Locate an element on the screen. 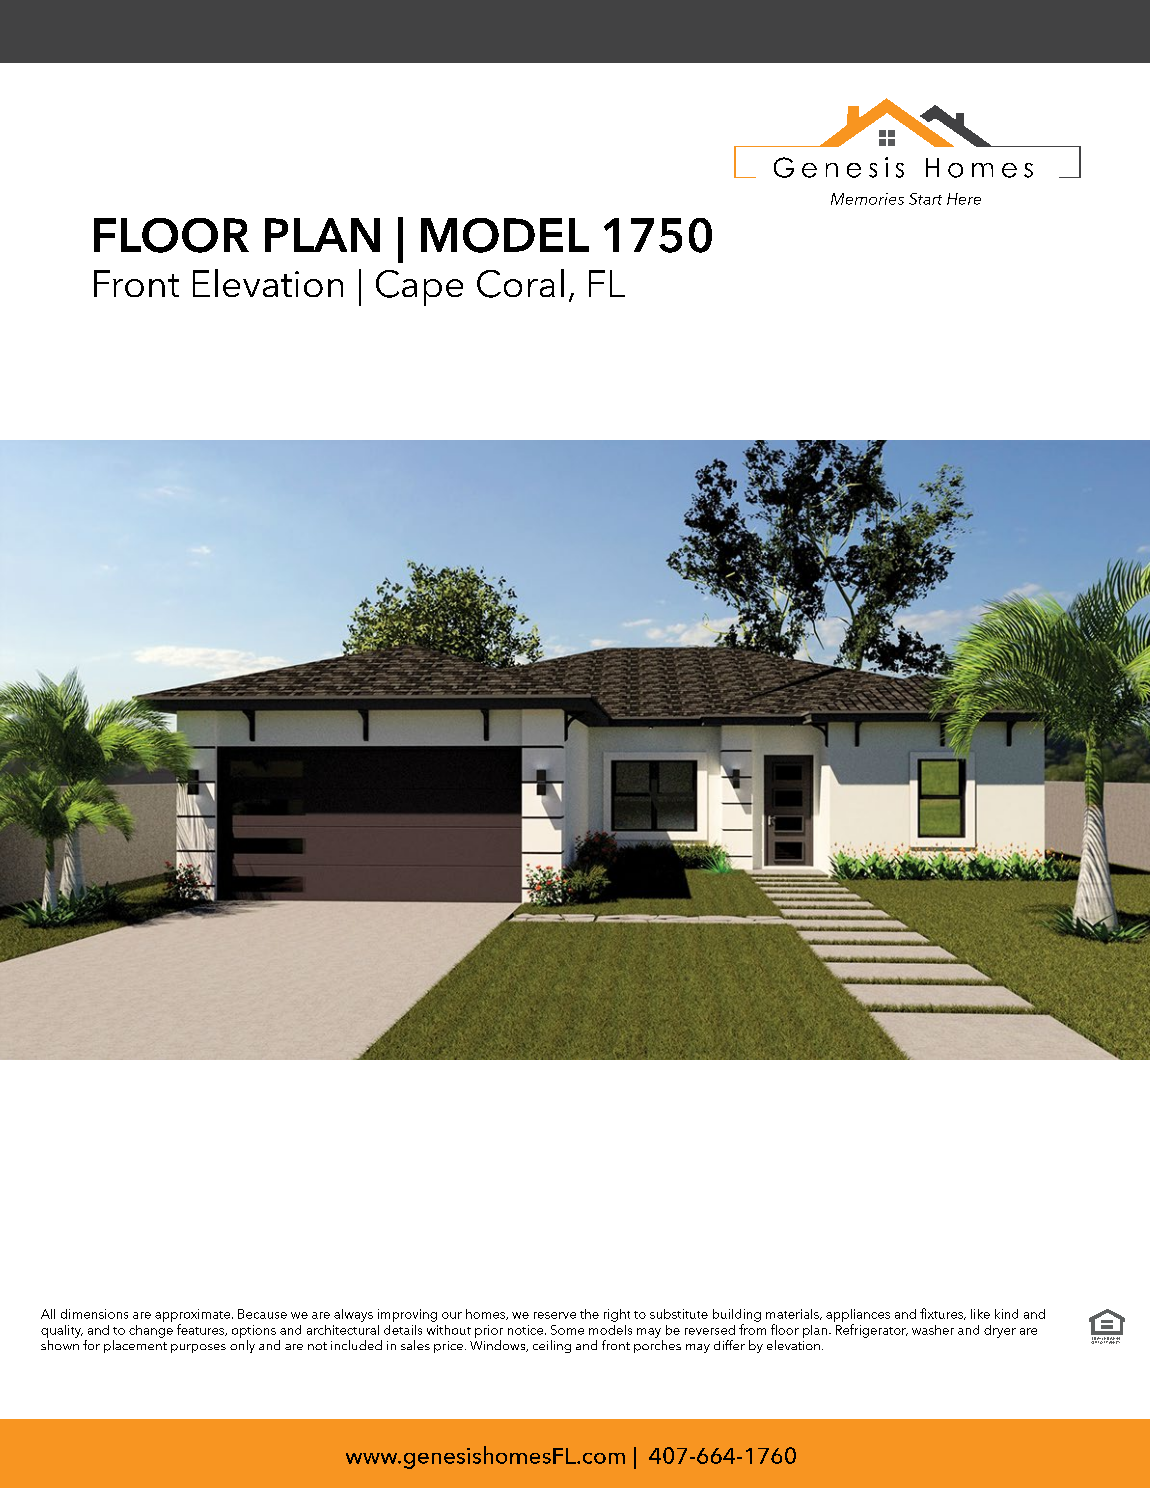 The width and height of the screenshot is (1150, 1488). Here is located at coordinates (964, 199).
